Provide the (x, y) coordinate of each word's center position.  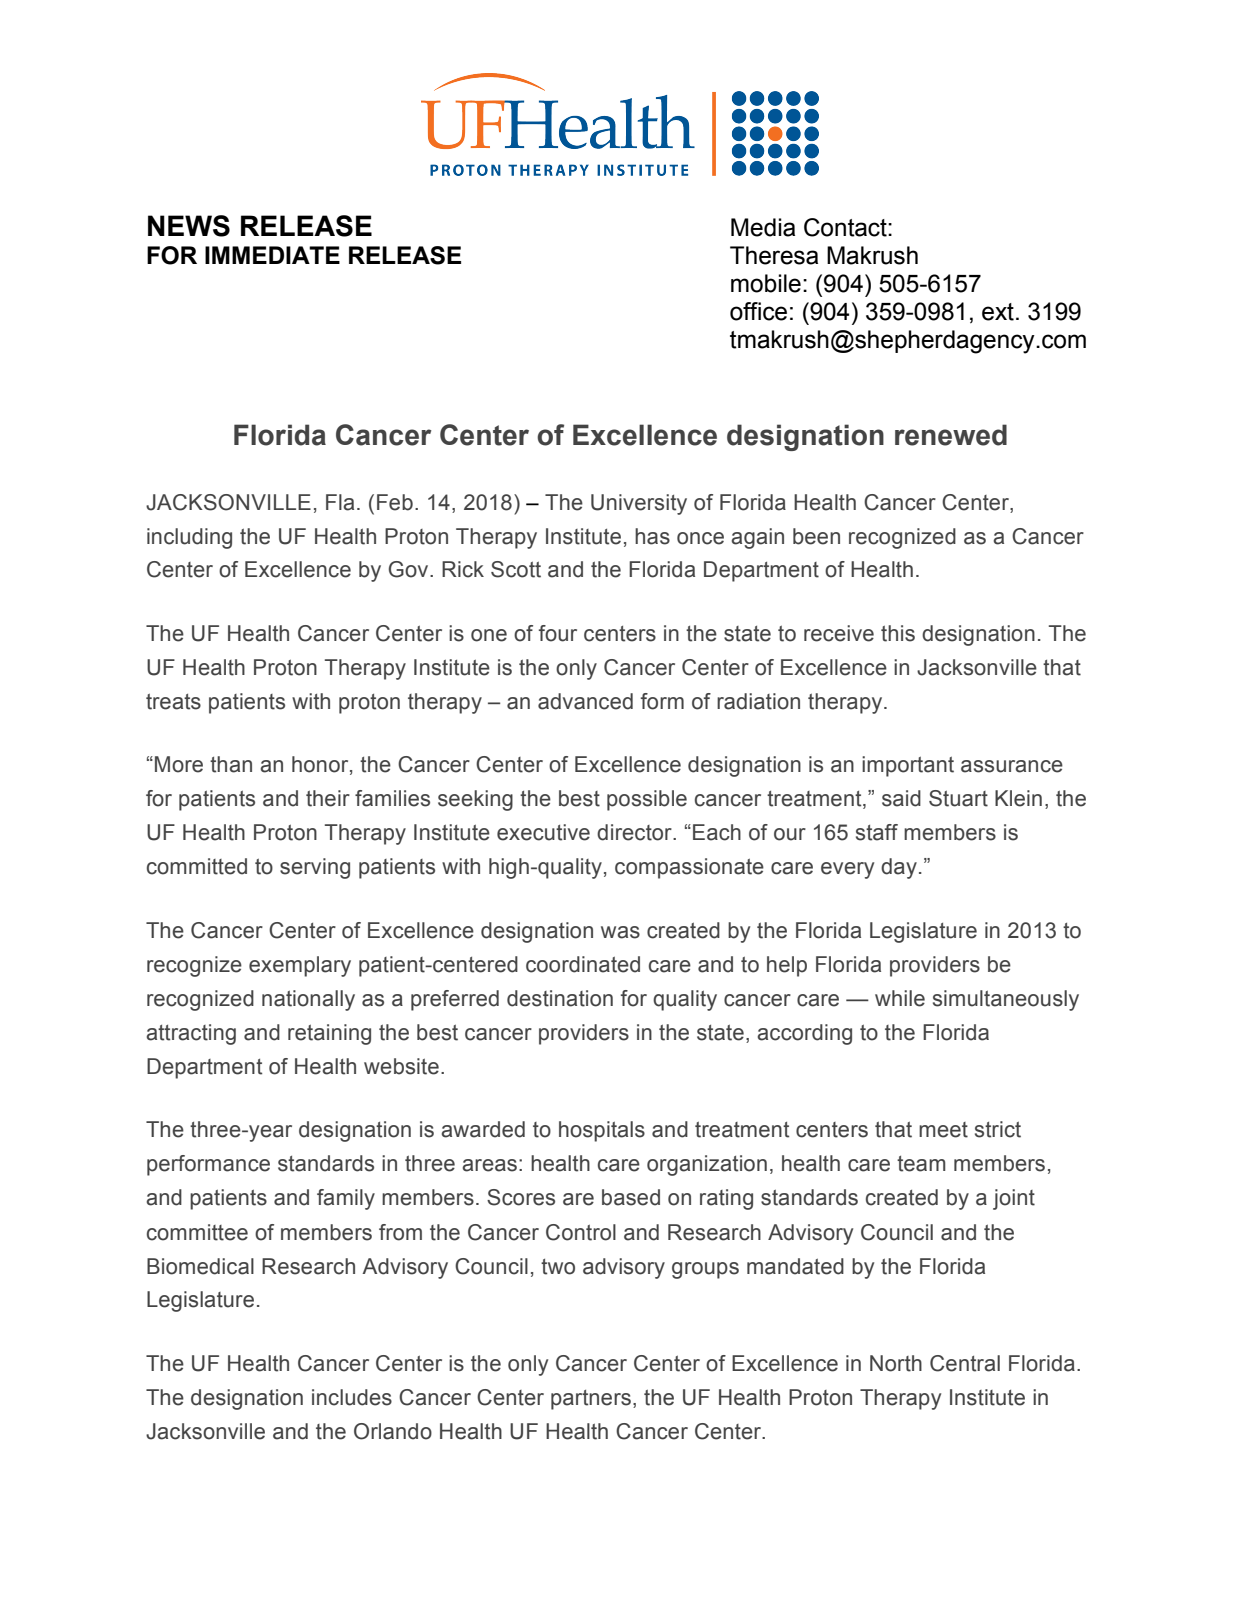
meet (943, 1130)
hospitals (602, 1131)
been (816, 536)
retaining (329, 1034)
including (189, 538)
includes (352, 1397)
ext (998, 312)
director (635, 832)
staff (877, 832)
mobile (766, 283)
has (652, 536)
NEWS (189, 226)
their (328, 798)
